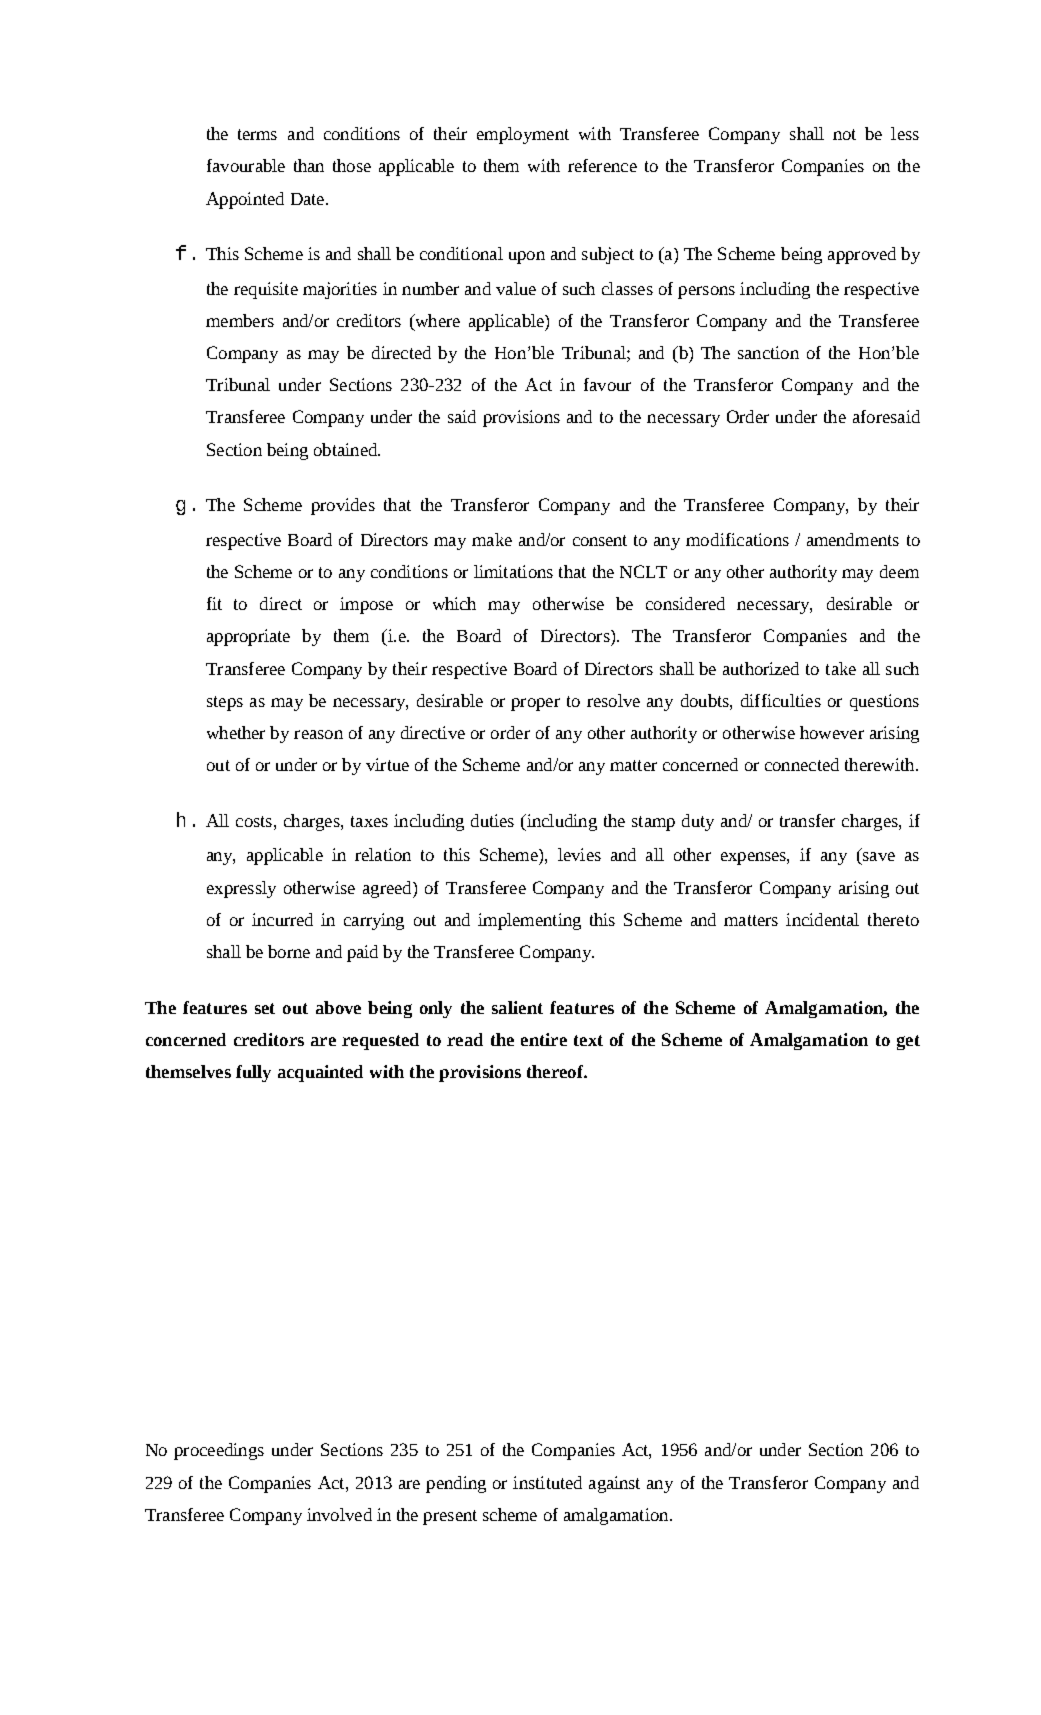 This page has height=1715, width=1041. What do you see at coordinates (908, 1042) in the page?
I see `get` at bounding box center [908, 1042].
